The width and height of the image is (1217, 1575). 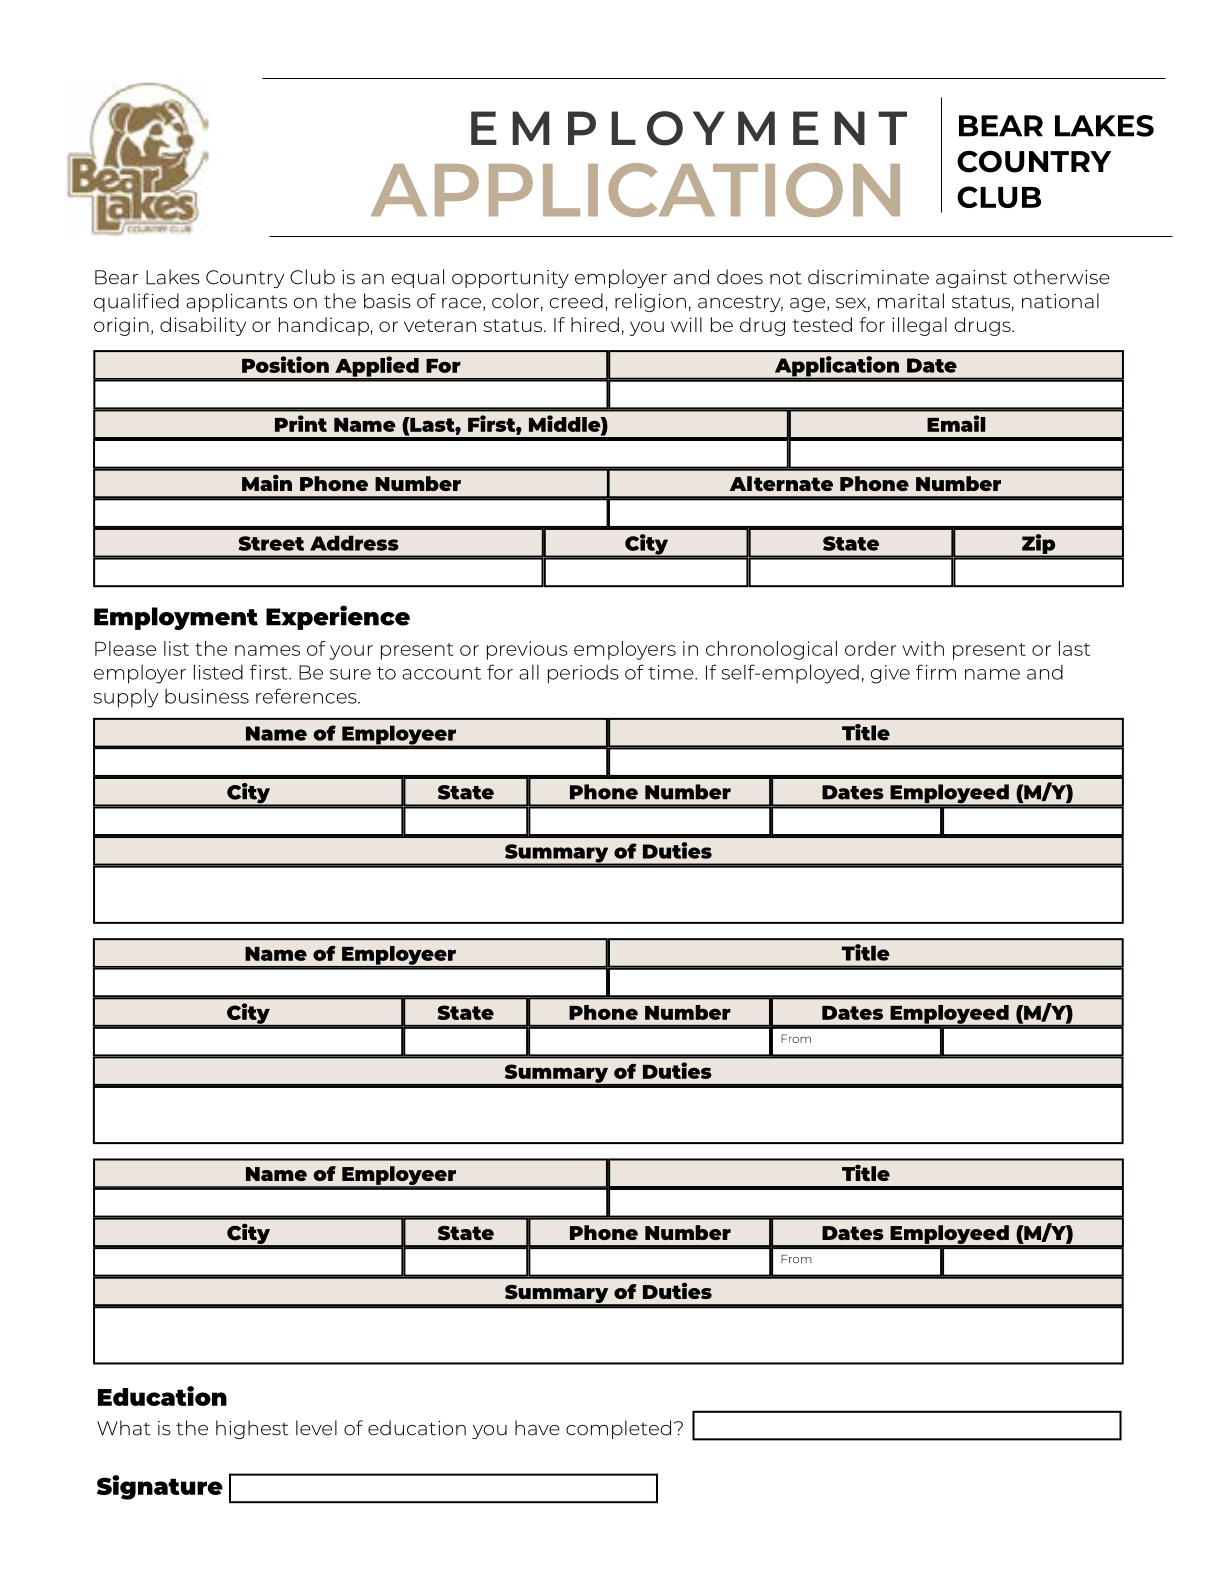 What do you see at coordinates (936, 672) in the image?
I see `firm` at bounding box center [936, 672].
